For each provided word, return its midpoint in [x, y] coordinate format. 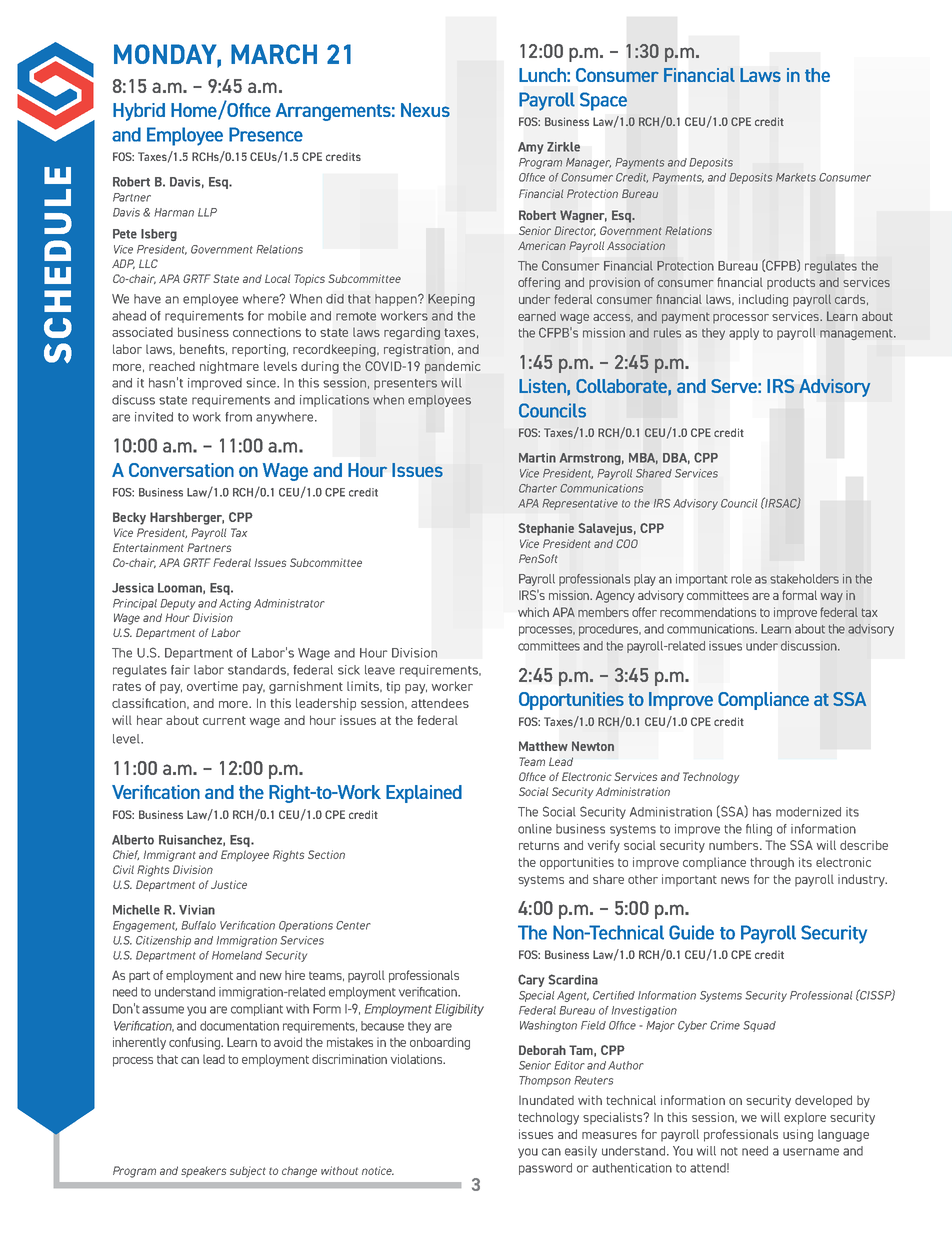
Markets [796, 177]
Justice [229, 884]
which [533, 612]
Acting [235, 604]
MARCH [274, 54]
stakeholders [804, 579]
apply [744, 334]
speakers [203, 1172]
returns [539, 846]
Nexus [425, 110]
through [772, 863]
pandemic [452, 367]
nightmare [229, 367]
